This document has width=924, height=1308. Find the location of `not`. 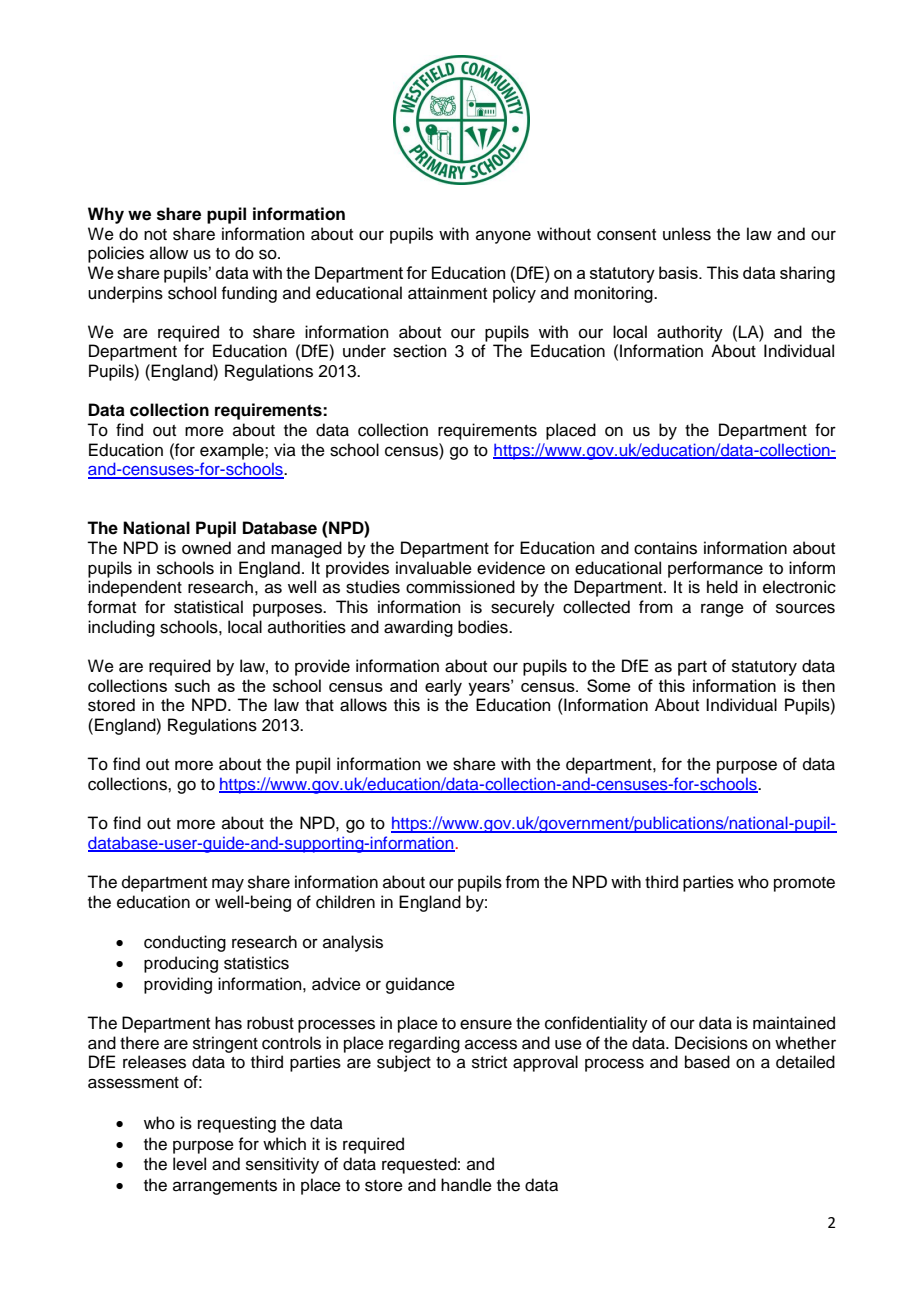

not is located at coordinates (155, 235).
